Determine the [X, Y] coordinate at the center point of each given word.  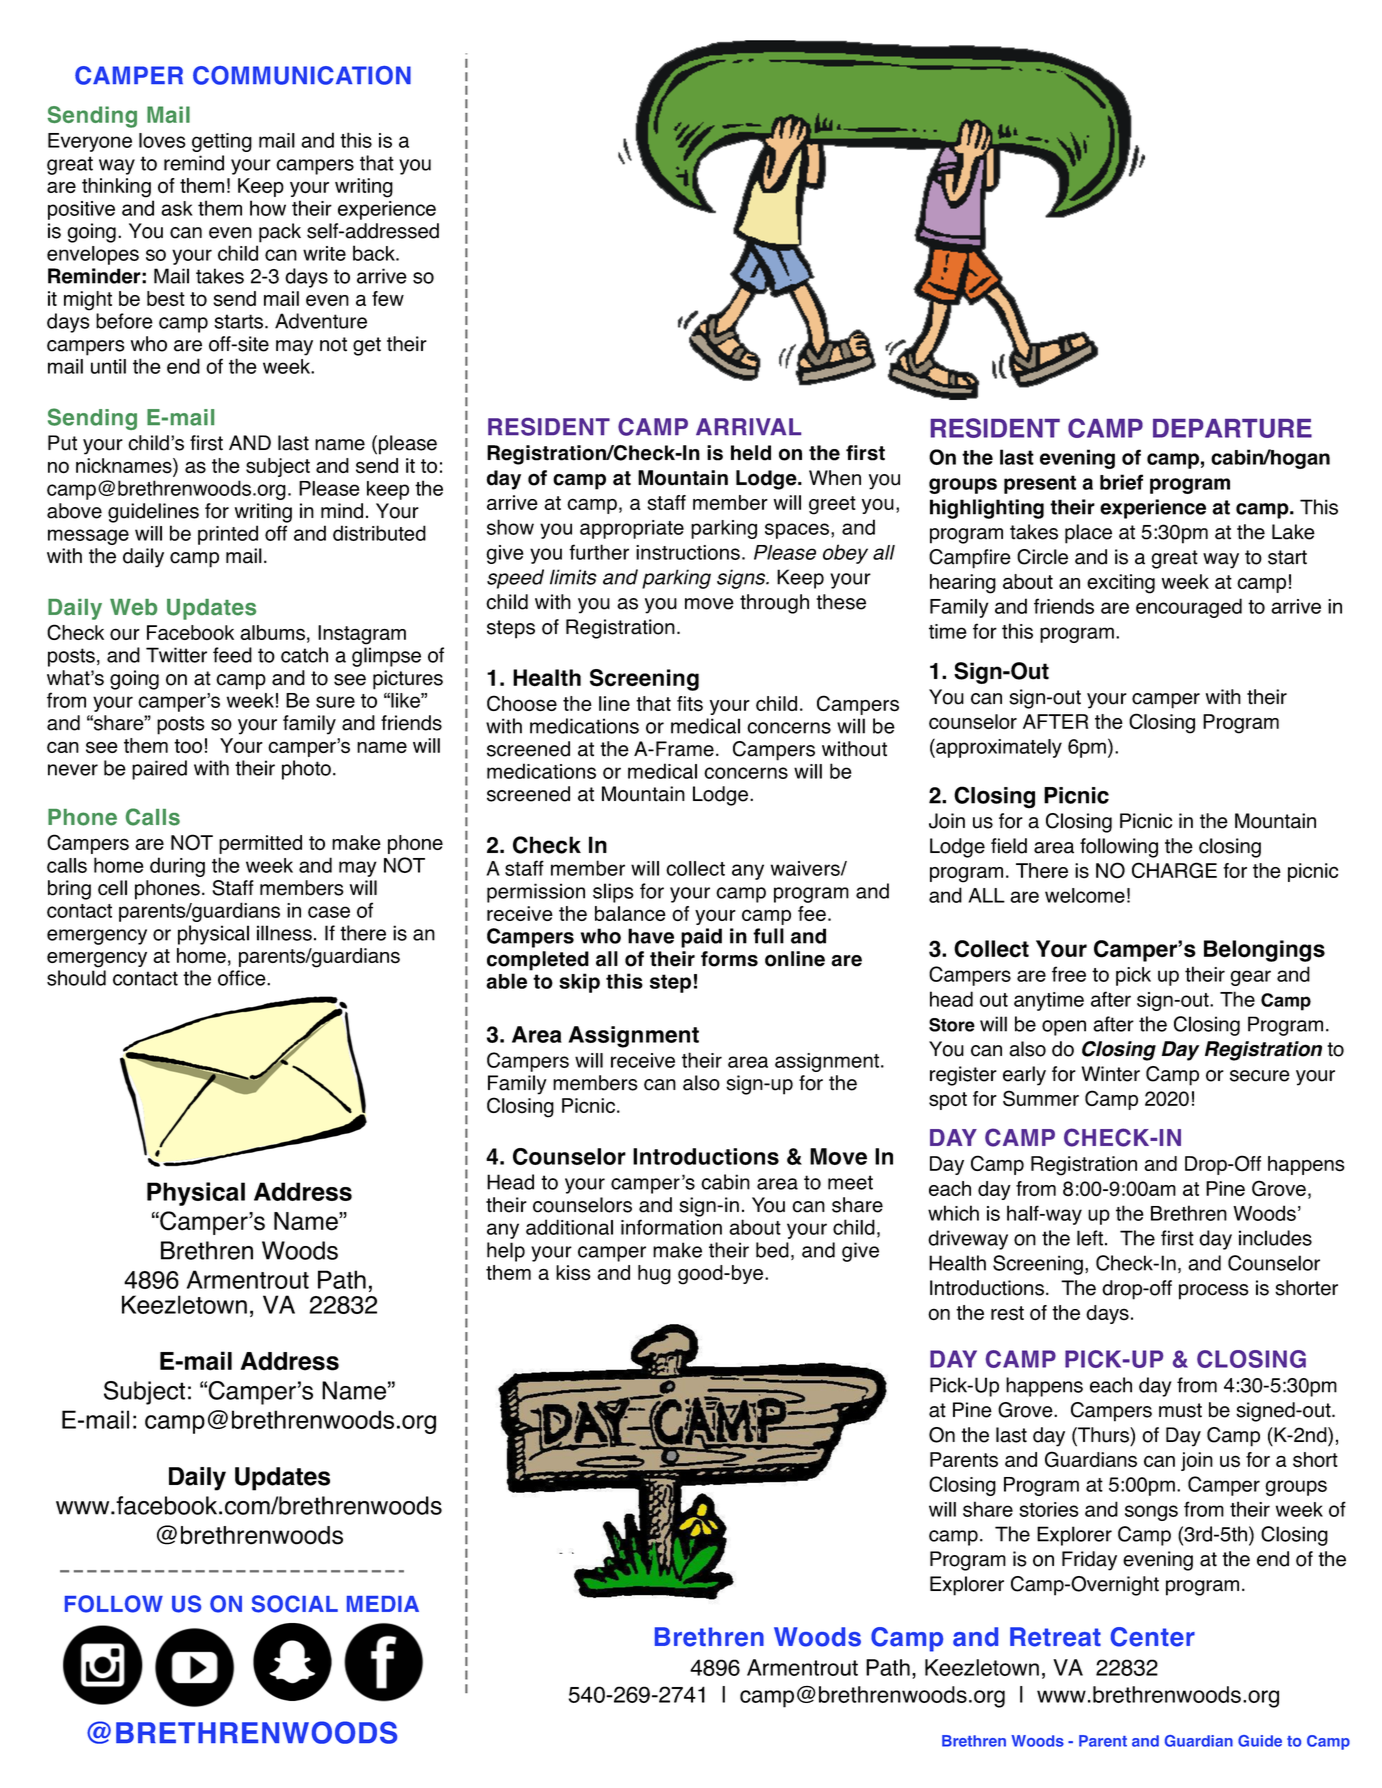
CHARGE [1174, 870]
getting [222, 142]
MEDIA [383, 1604]
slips [613, 893]
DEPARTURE [1232, 428]
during [177, 867]
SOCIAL [295, 1604]
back [375, 253]
